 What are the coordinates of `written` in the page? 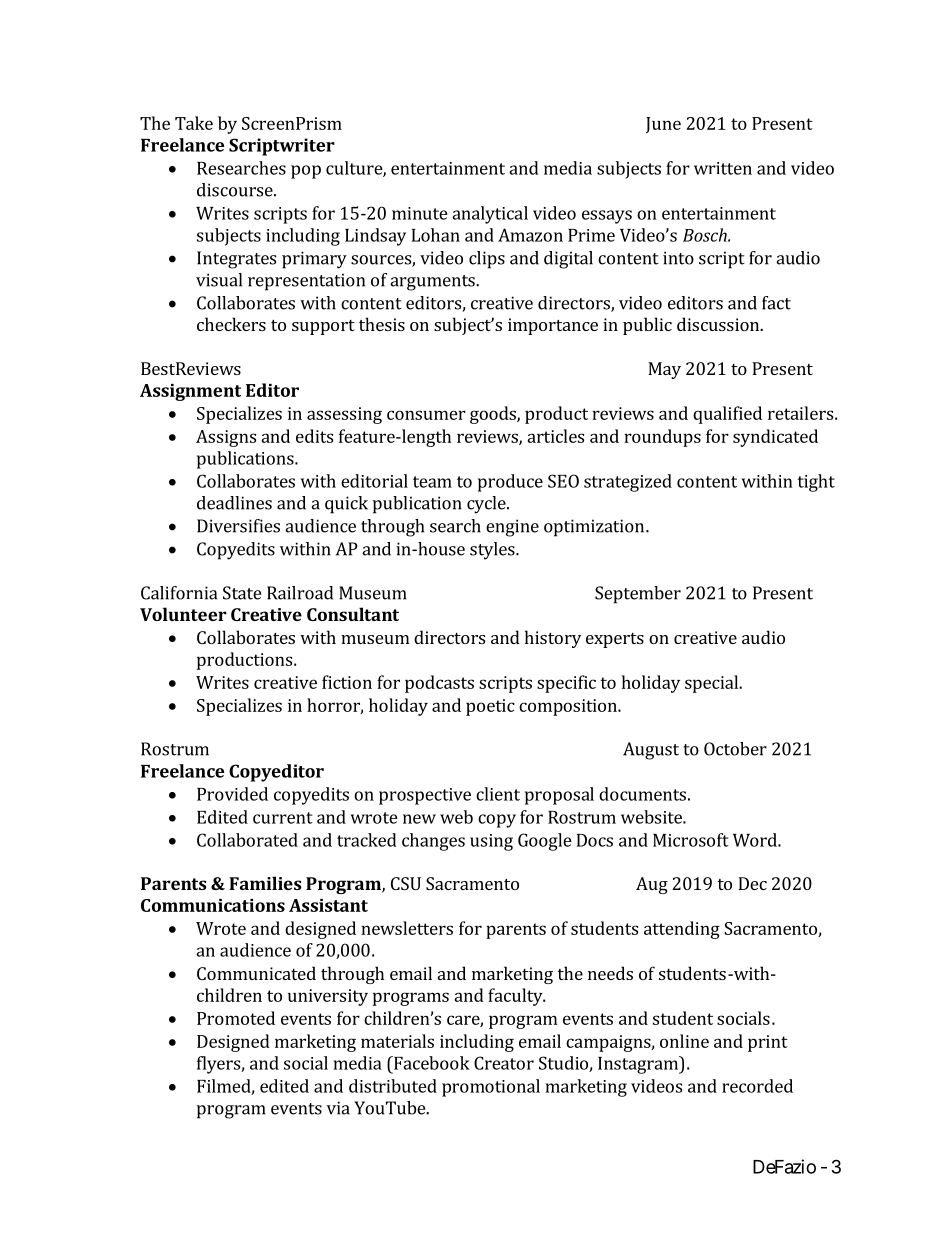 It's located at (723, 168).
